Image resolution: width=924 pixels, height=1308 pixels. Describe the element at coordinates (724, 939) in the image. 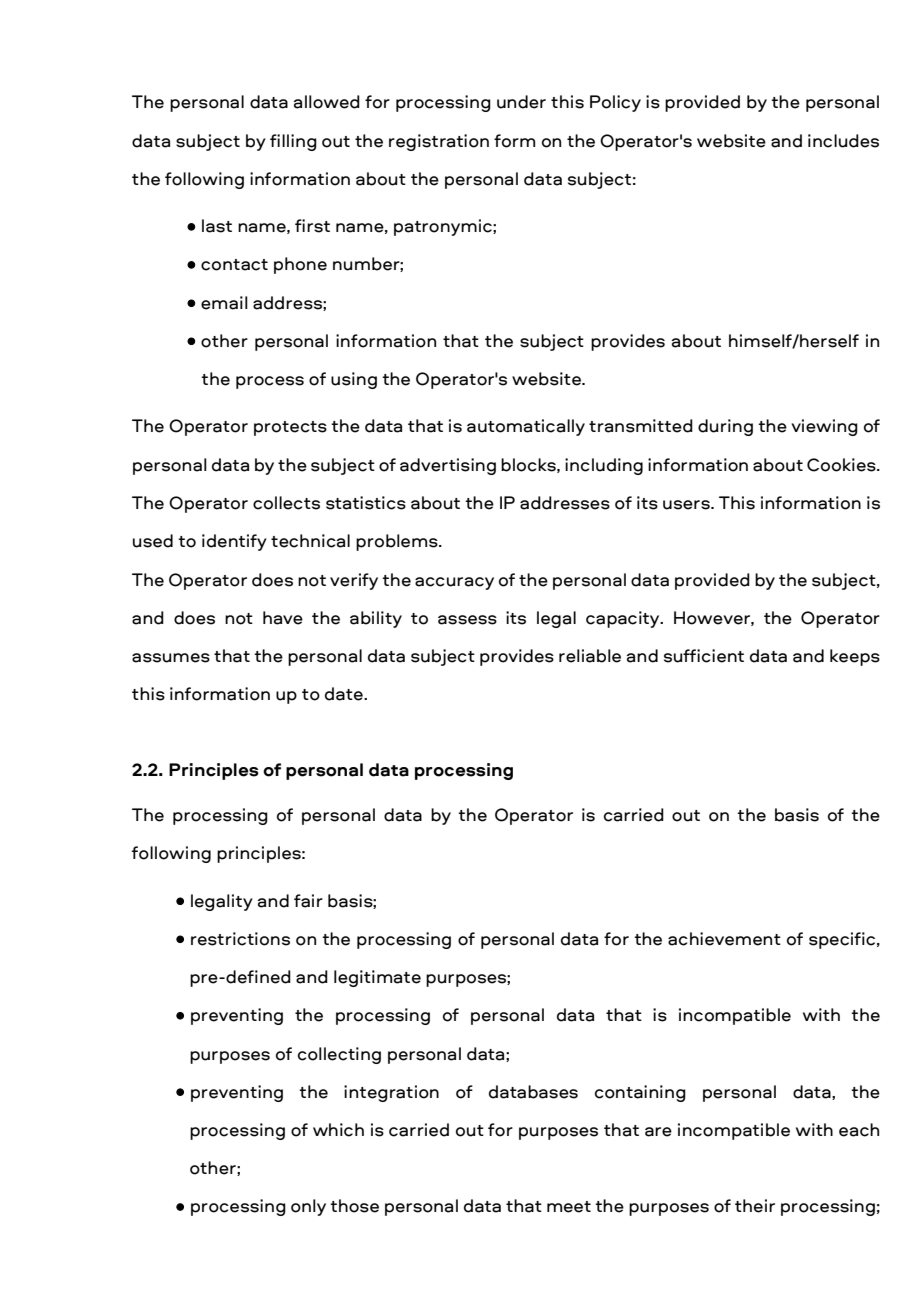

I see `achievement` at that location.
